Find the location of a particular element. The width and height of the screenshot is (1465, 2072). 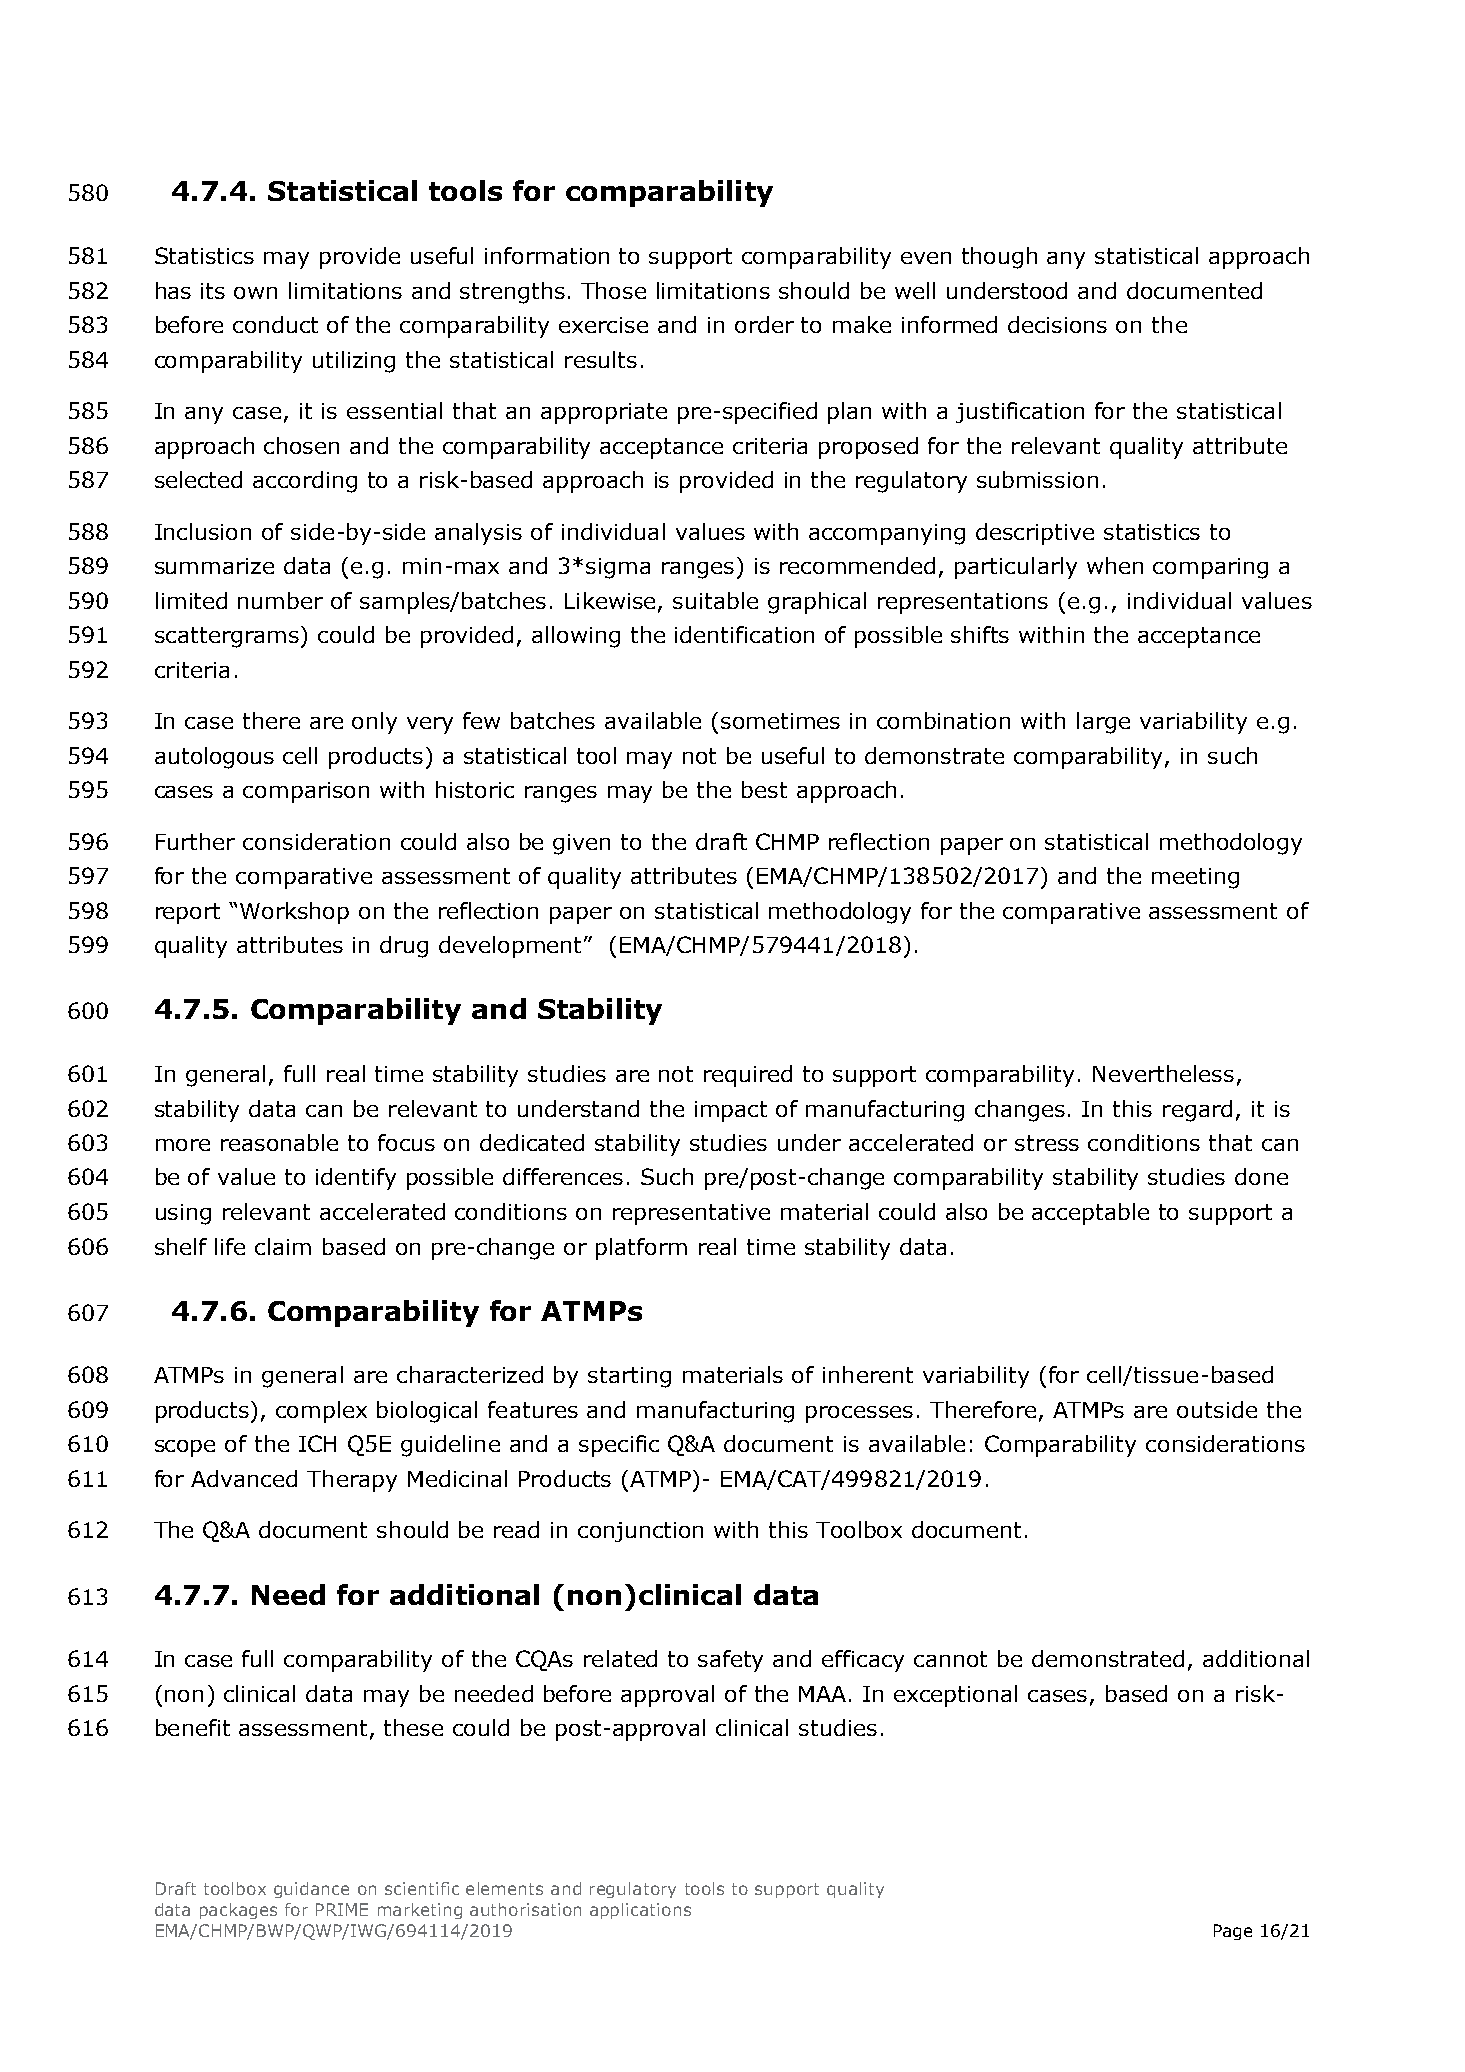

large is located at coordinates (1103, 723).
